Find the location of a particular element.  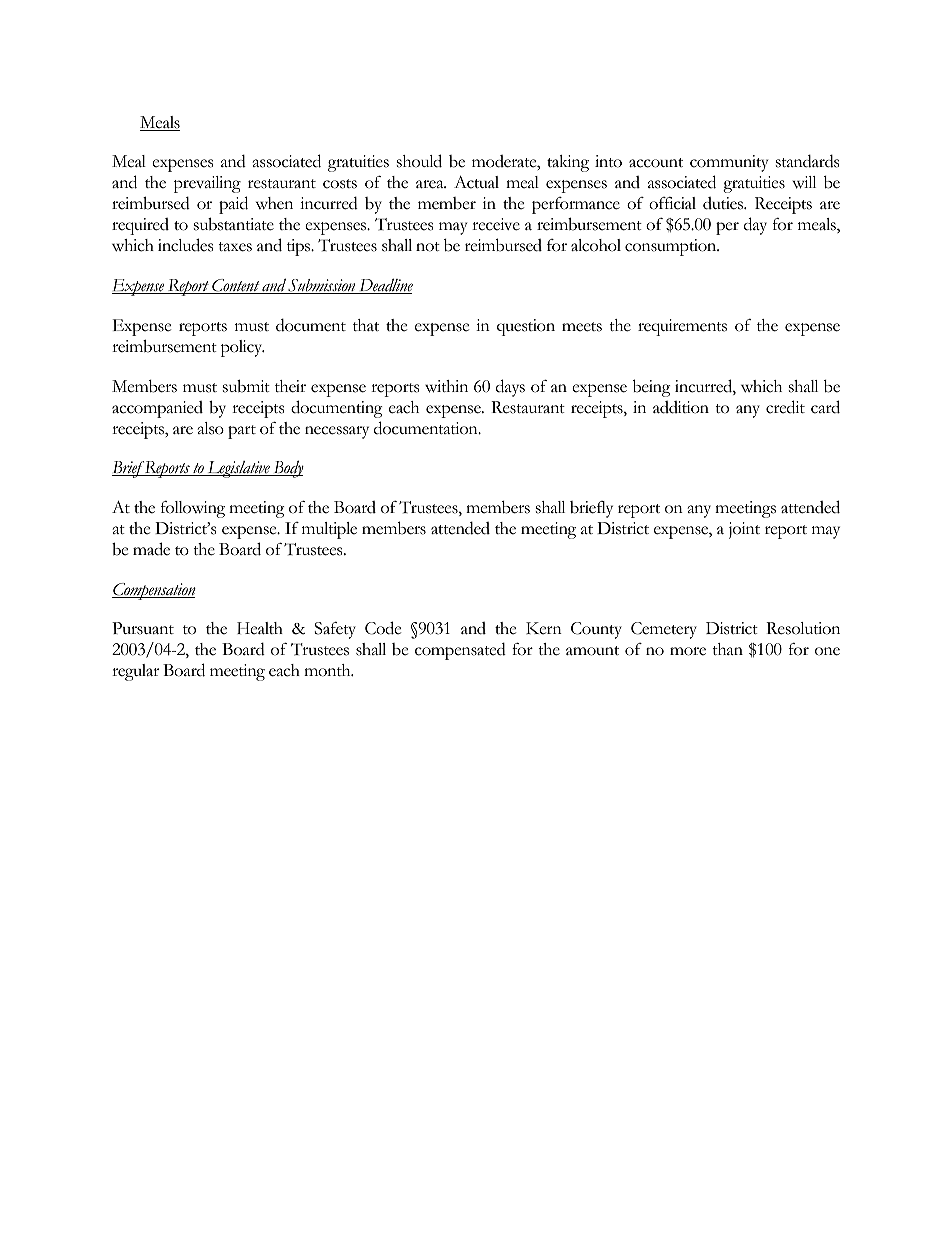

multiple is located at coordinates (329, 530).
